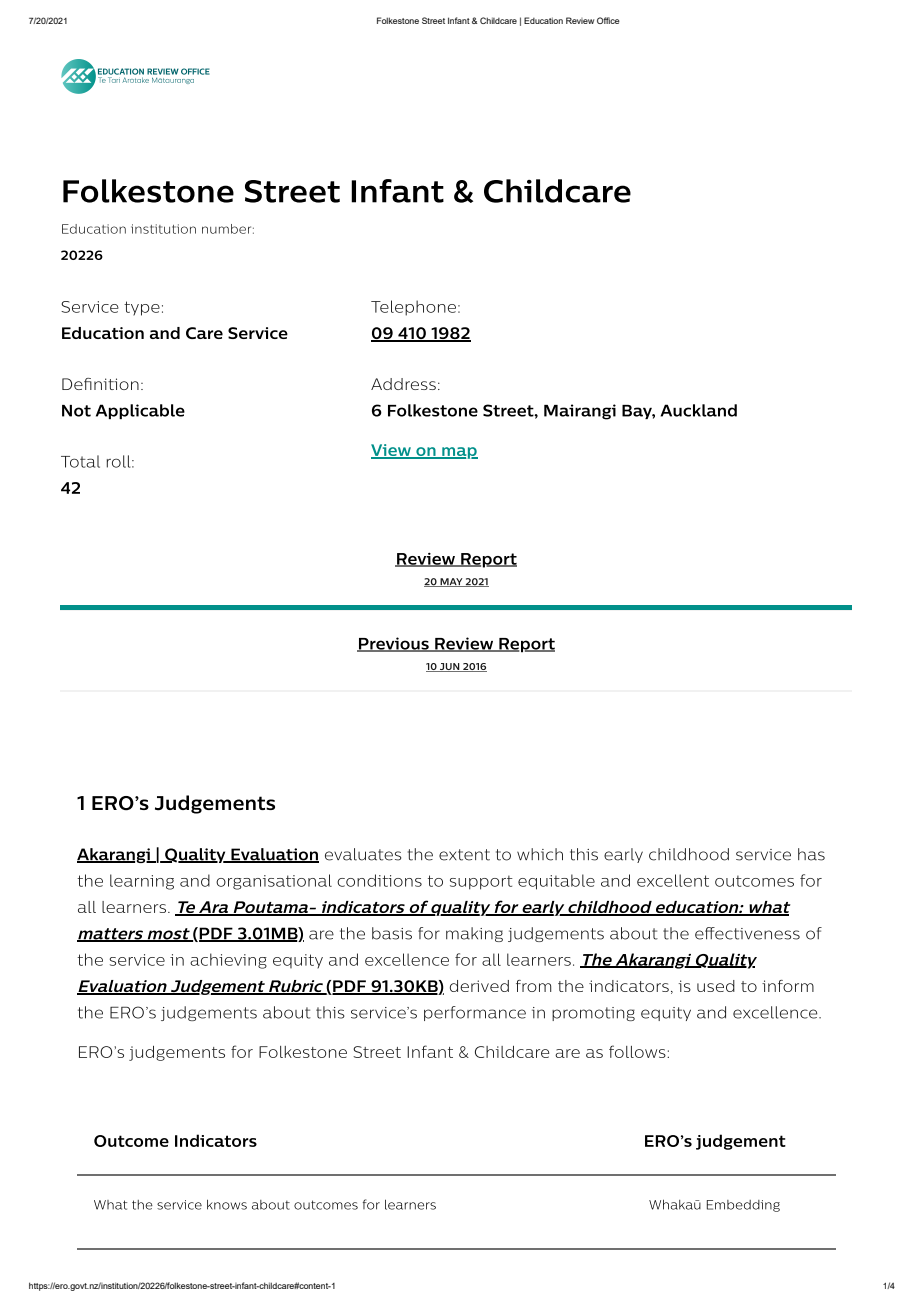 The height and width of the image is (1308, 924). What do you see at coordinates (80, 461) in the image?
I see `Total` at bounding box center [80, 461].
